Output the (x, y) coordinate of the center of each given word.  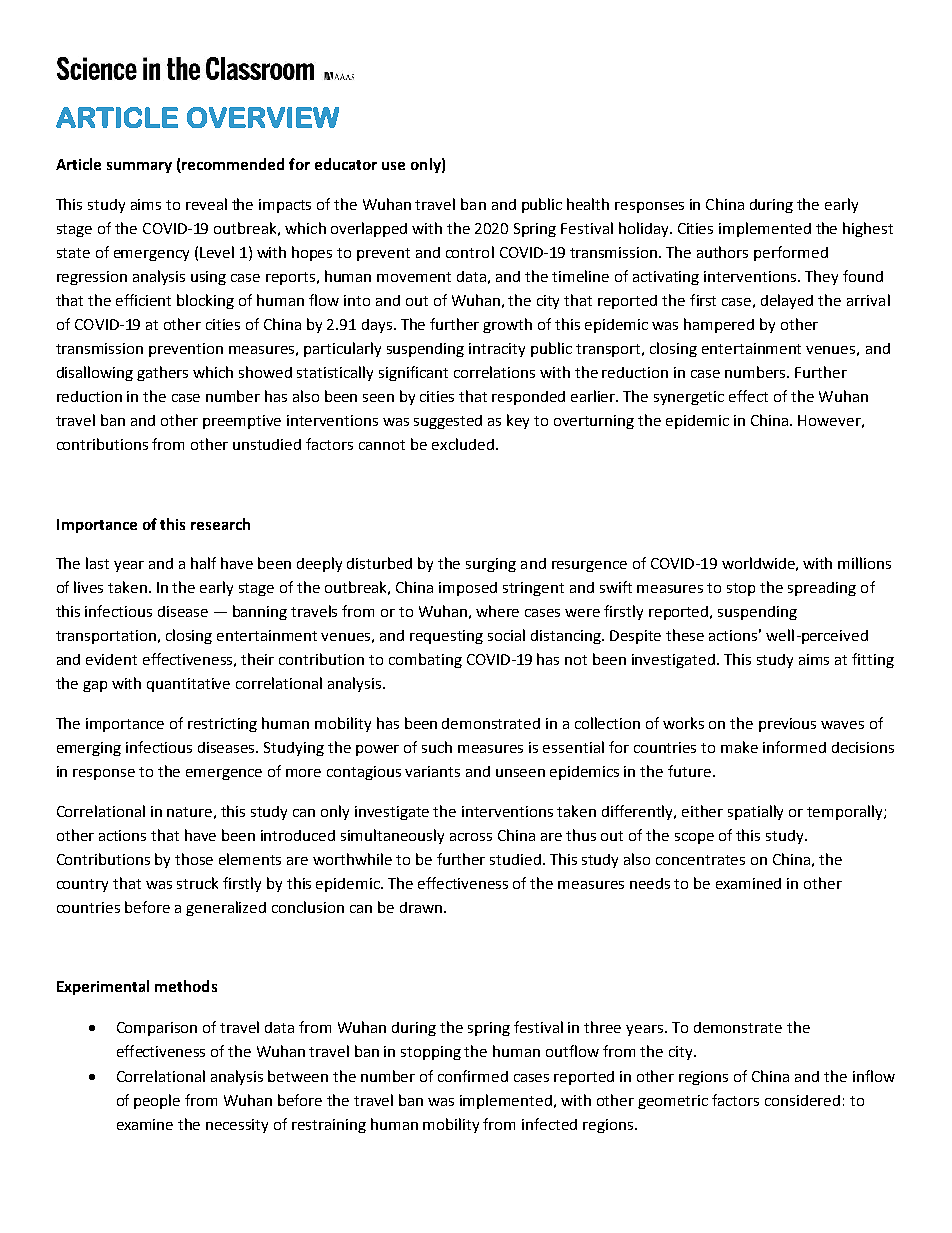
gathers (162, 373)
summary (139, 167)
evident (111, 659)
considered (802, 1100)
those (194, 859)
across (471, 837)
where (497, 611)
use (393, 166)
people (157, 1101)
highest (868, 229)
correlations (494, 372)
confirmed (473, 1076)
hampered (719, 325)
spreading (822, 589)
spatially (755, 812)
